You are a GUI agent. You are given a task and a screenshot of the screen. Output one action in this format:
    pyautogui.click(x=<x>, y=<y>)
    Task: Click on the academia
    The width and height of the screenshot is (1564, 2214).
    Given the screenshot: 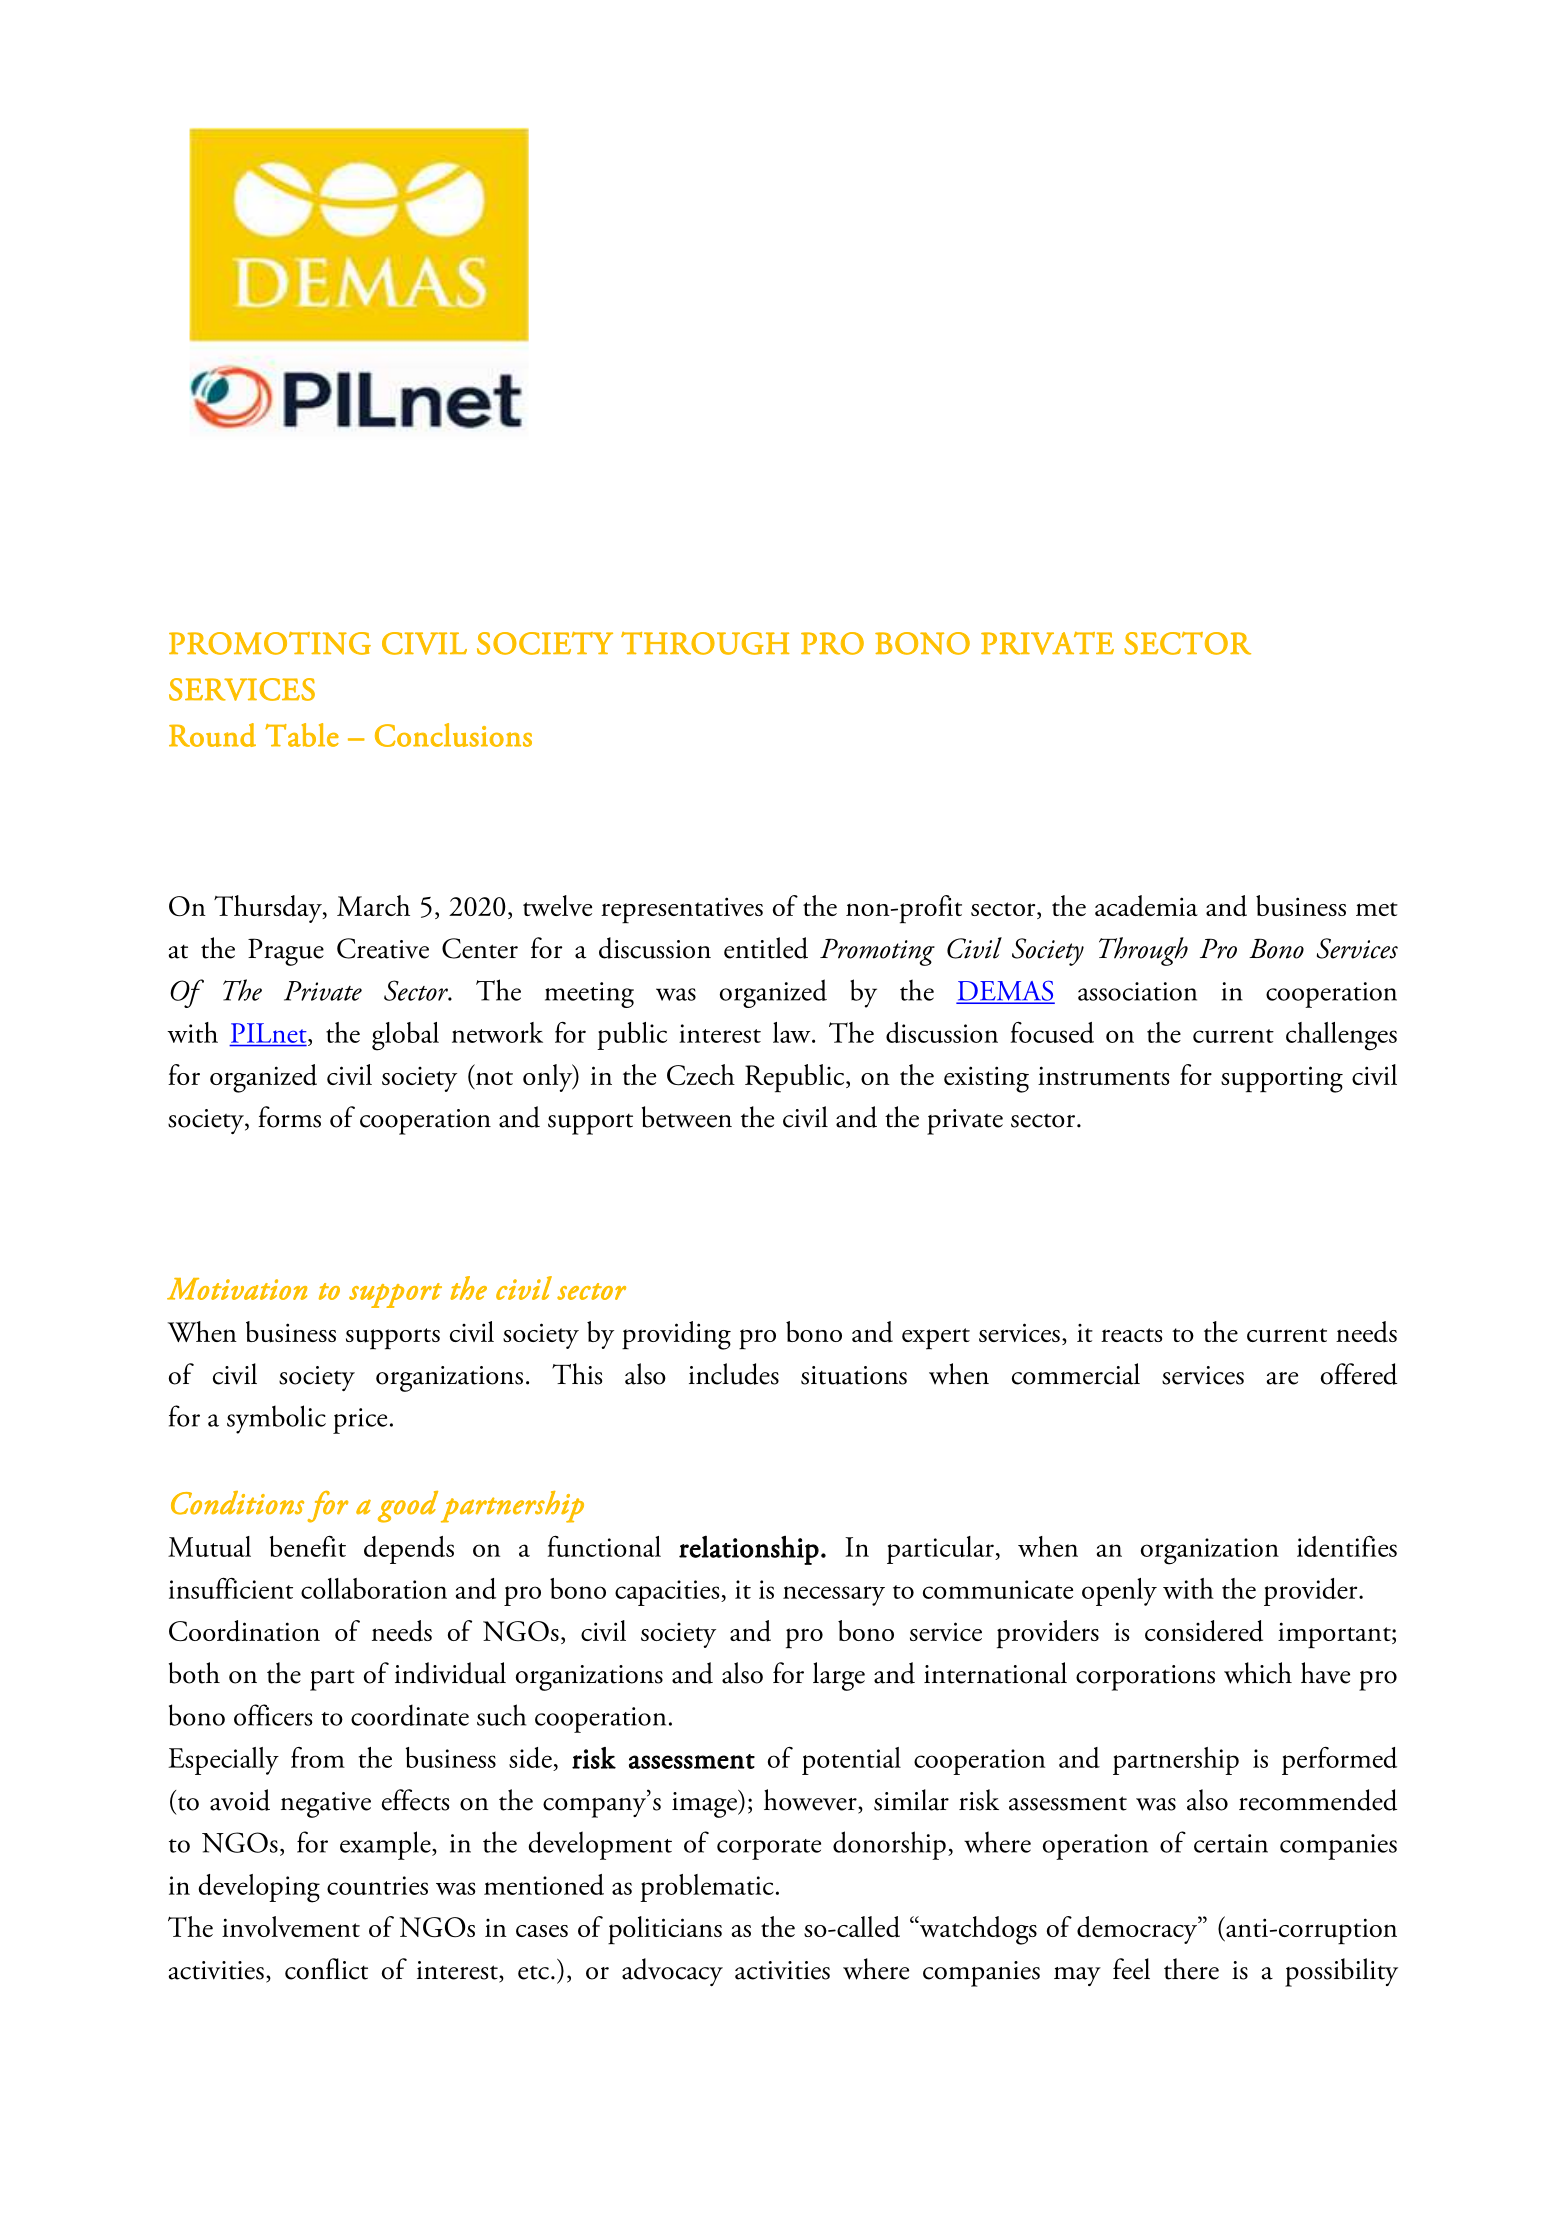 What is the action you would take?
    pyautogui.click(x=1146, y=906)
